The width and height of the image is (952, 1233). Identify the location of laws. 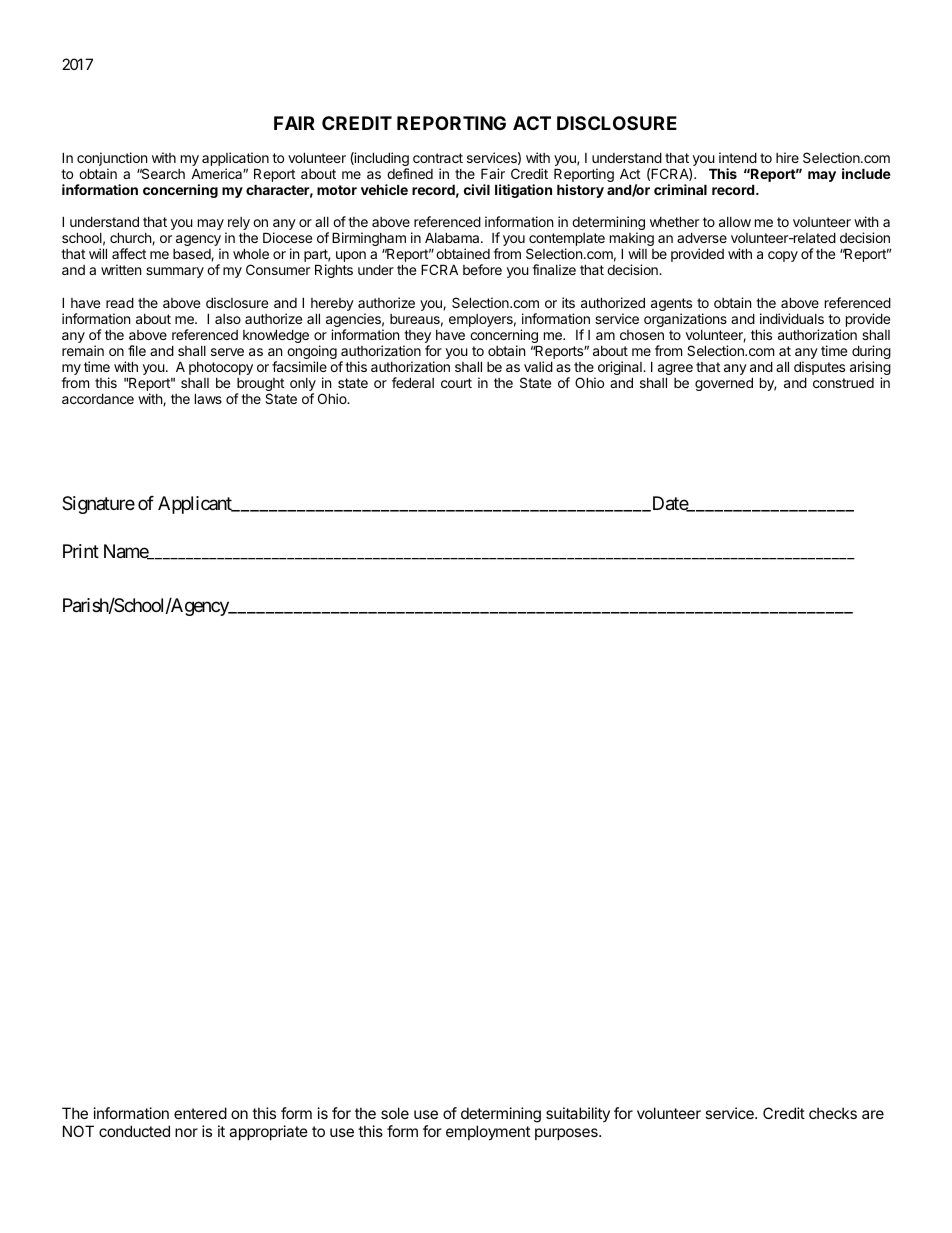
(208, 398).
